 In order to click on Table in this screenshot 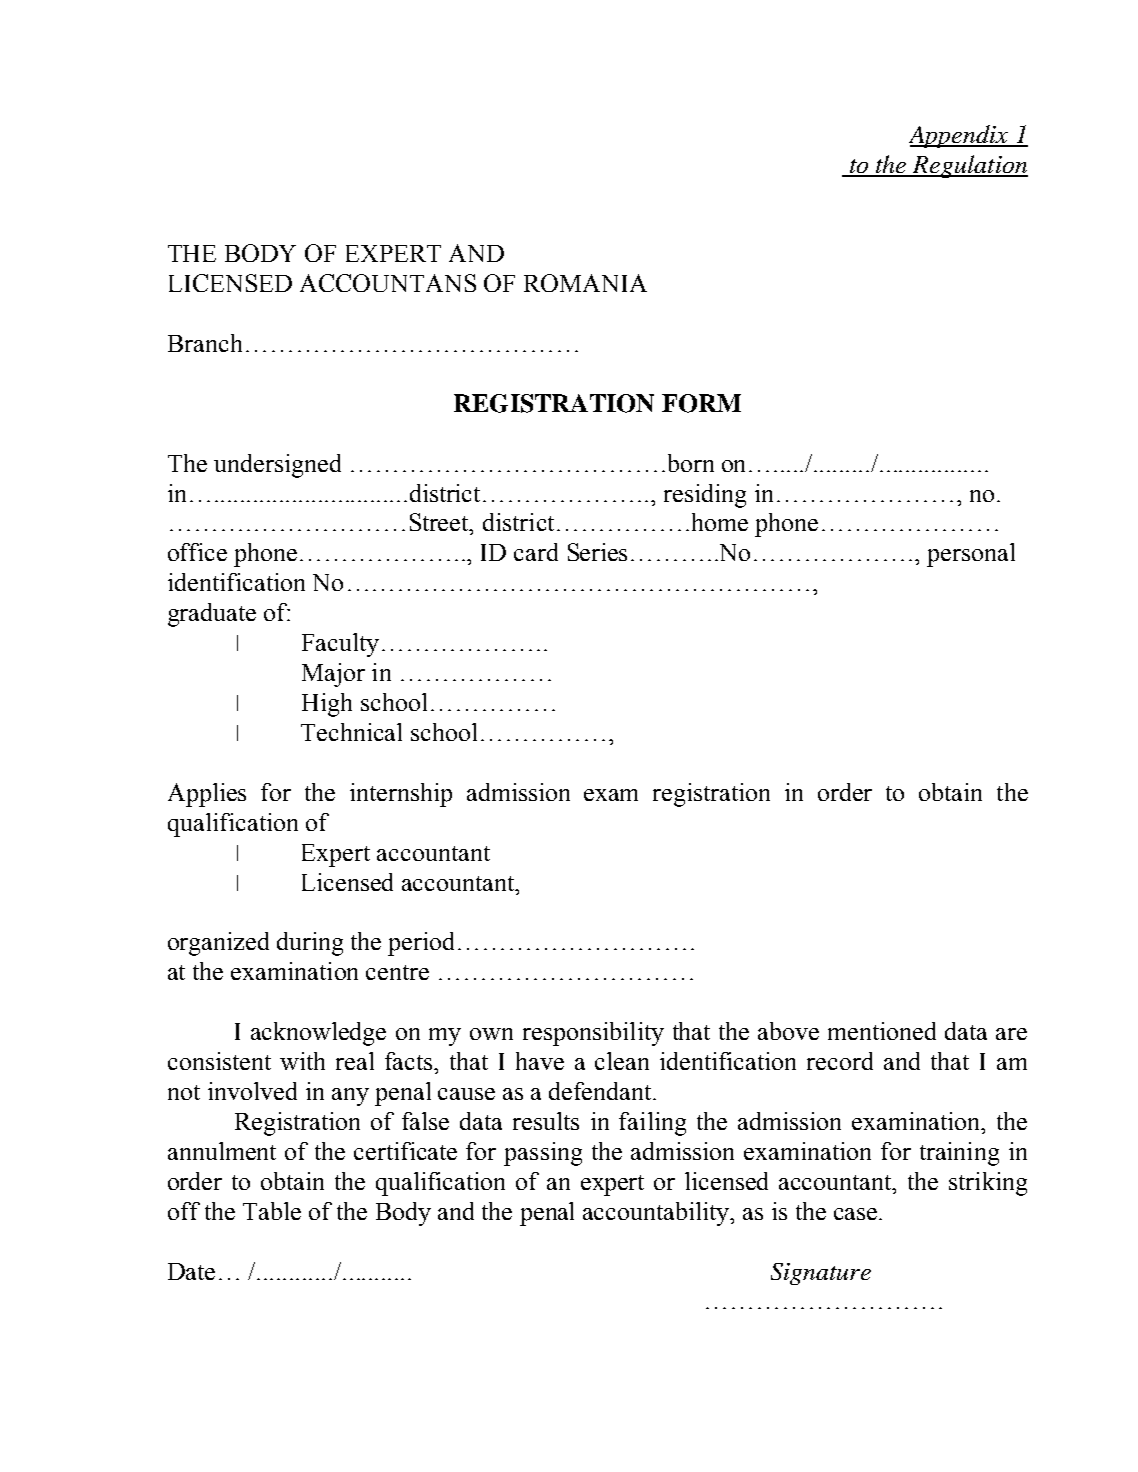, I will do `click(272, 1211)`.
